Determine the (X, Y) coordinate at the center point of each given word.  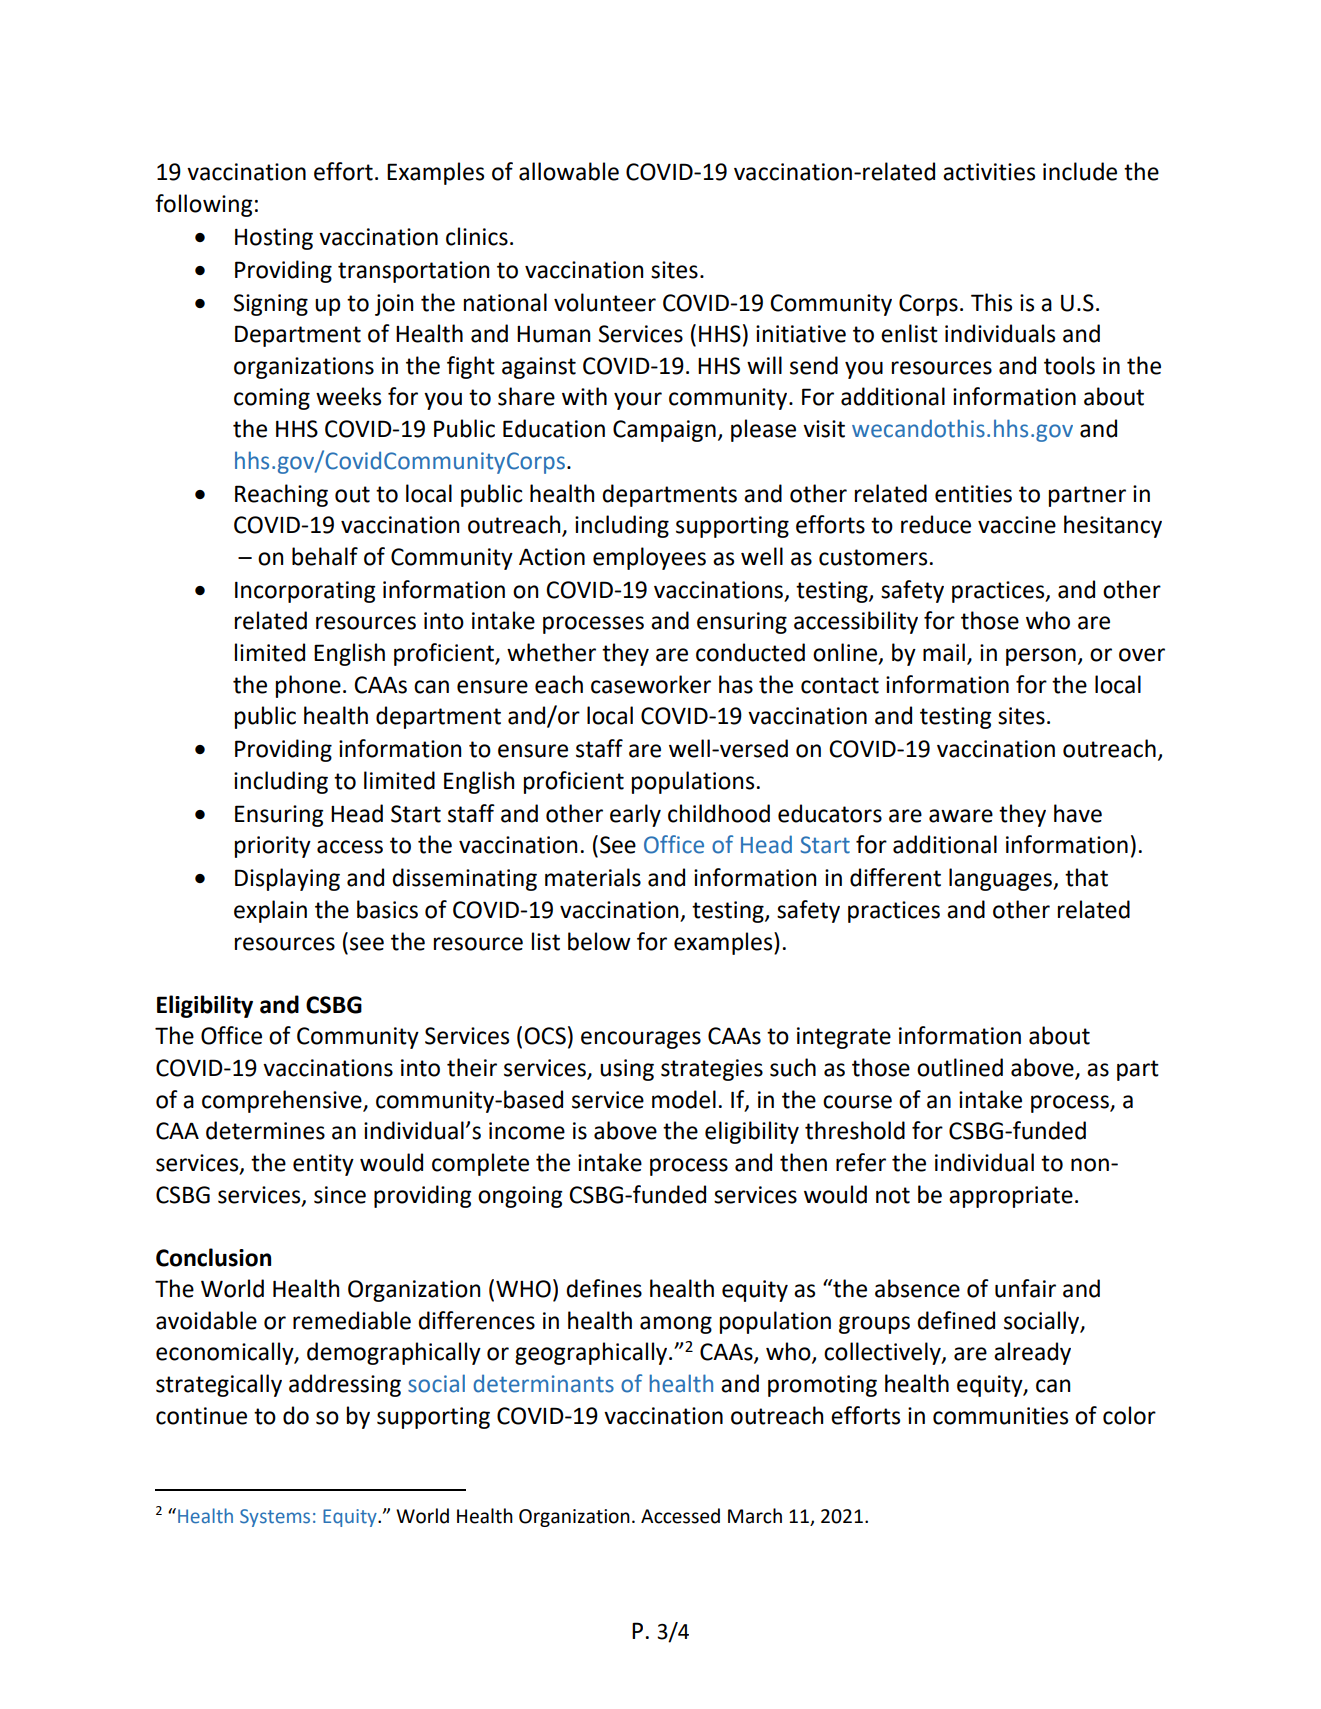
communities (1000, 1416)
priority (273, 847)
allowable (569, 171)
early (635, 815)
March (755, 1516)
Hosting (274, 239)
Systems (275, 1518)
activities (989, 172)
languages (1002, 879)
